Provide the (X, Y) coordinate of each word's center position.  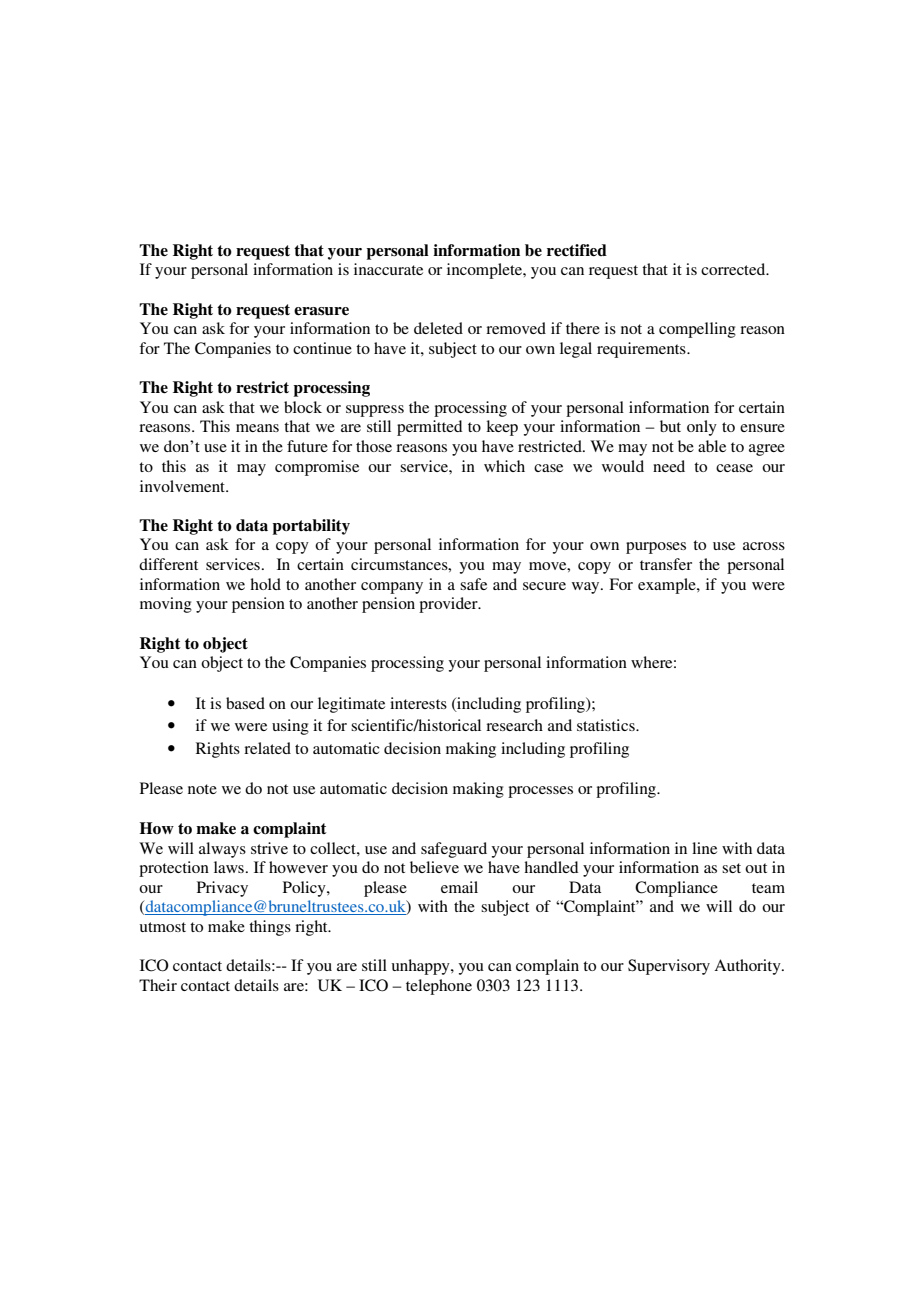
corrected (734, 269)
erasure (321, 311)
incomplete (485, 271)
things (270, 928)
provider (449, 605)
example (668, 586)
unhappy (422, 967)
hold (265, 584)
